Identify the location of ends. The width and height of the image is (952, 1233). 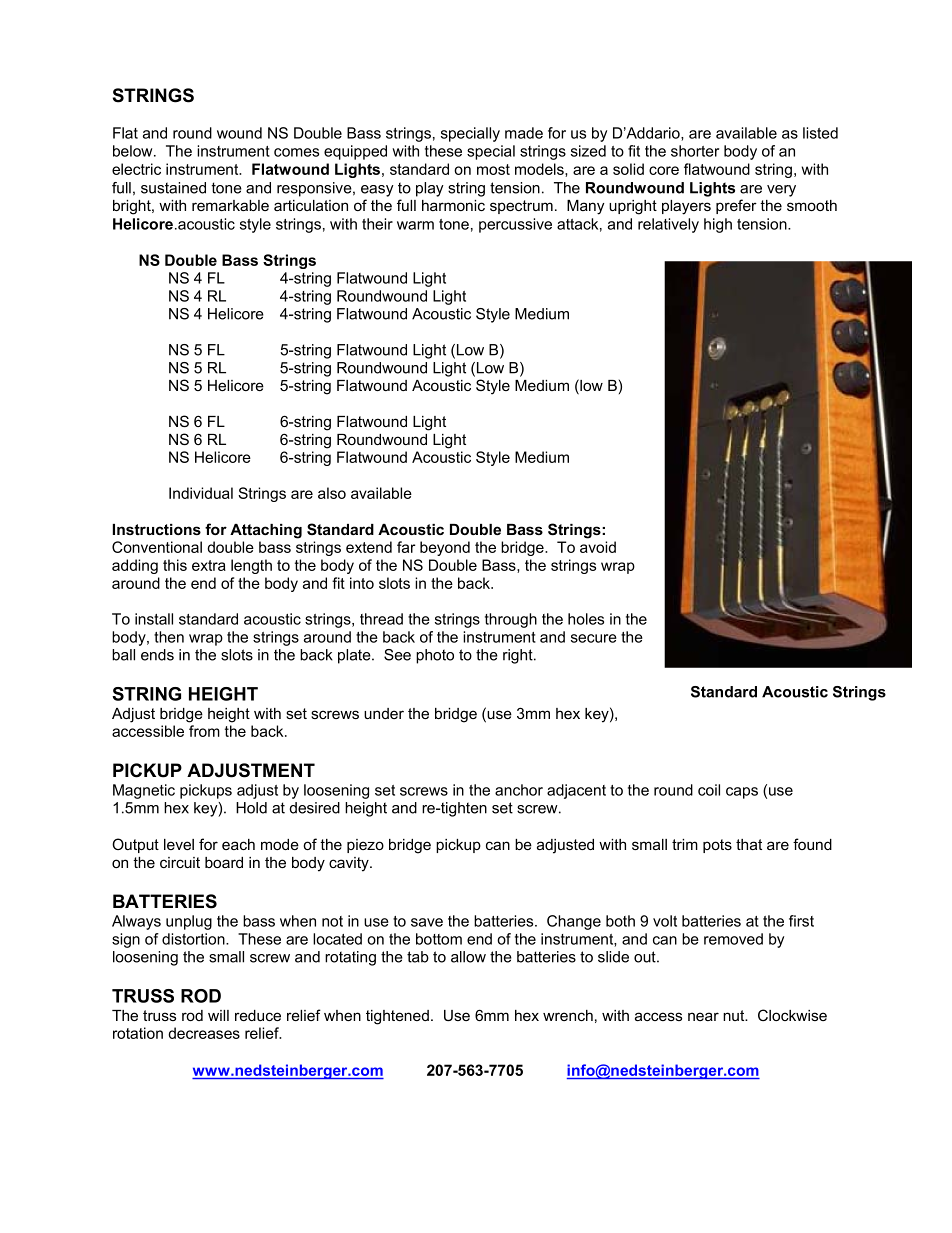
(157, 655).
